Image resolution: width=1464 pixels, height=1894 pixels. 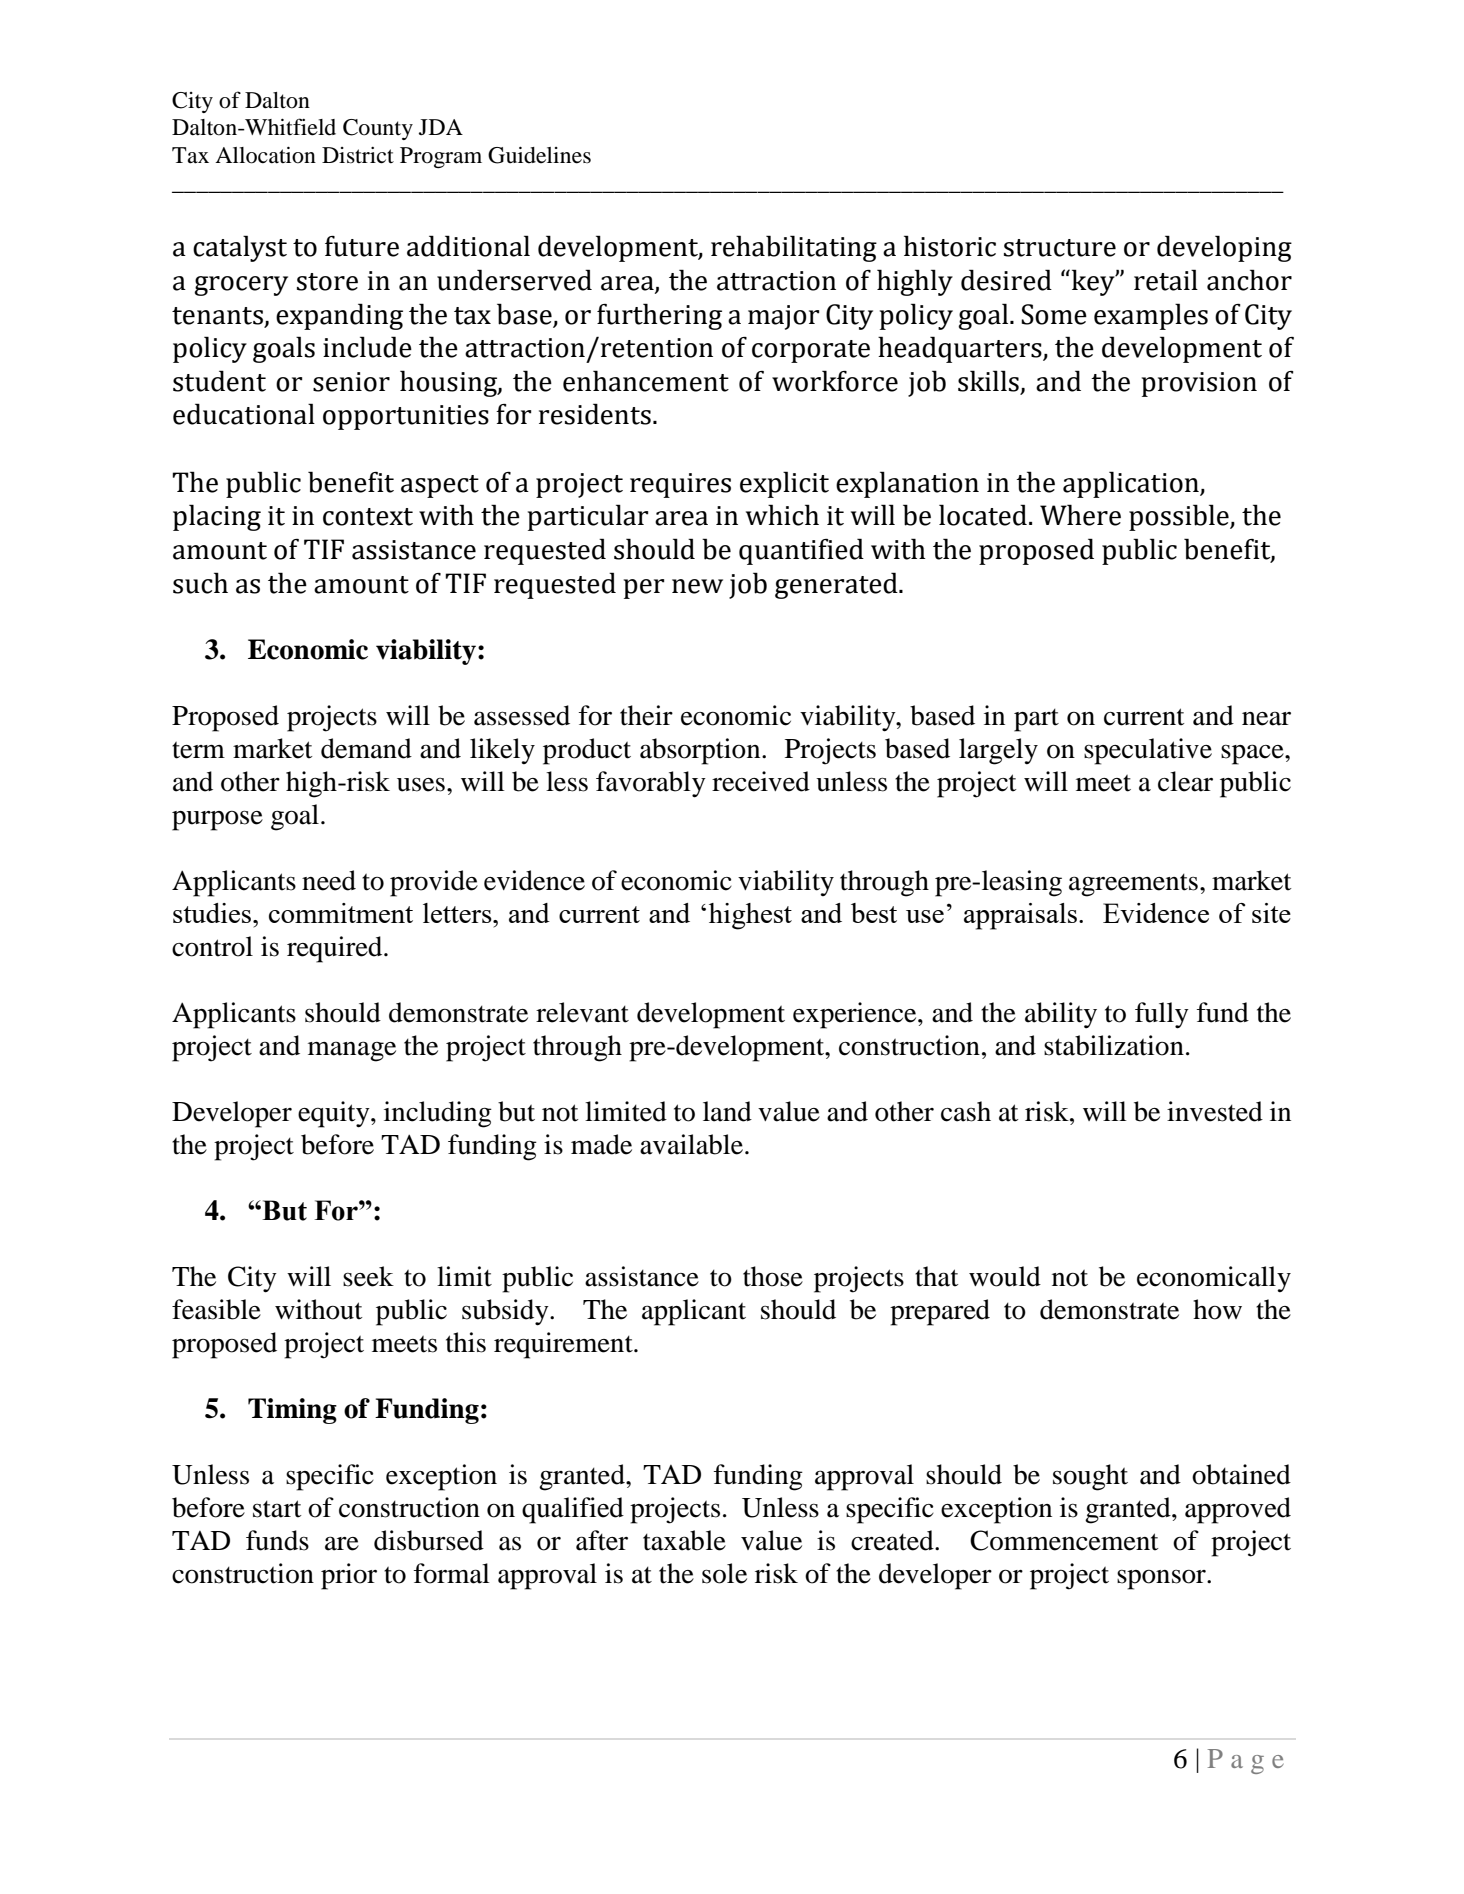 I want to click on District, so click(x=358, y=155).
